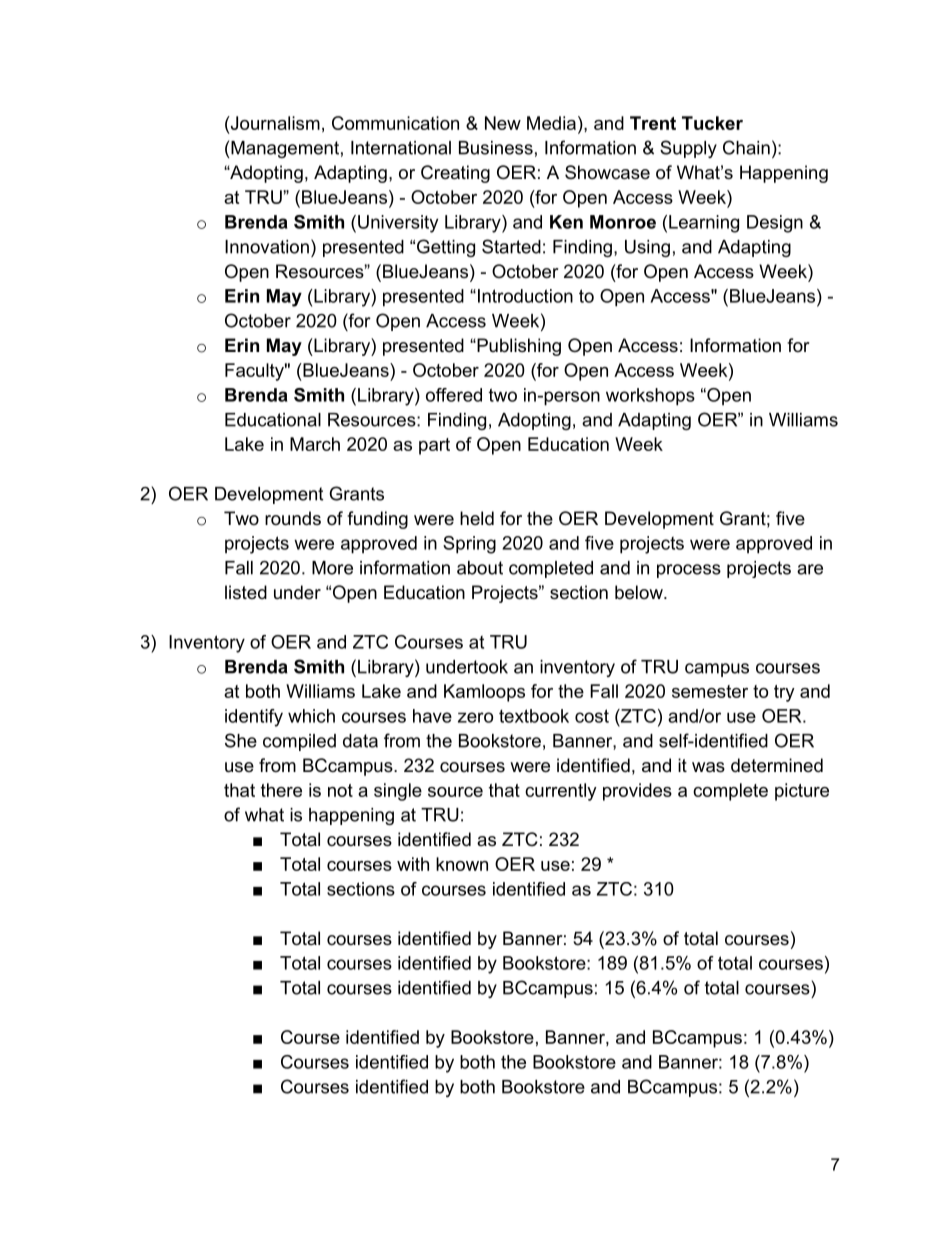 This screenshot has height=1233, width=952. Describe the element at coordinates (689, 571) in the screenshot. I see `process` at that location.
